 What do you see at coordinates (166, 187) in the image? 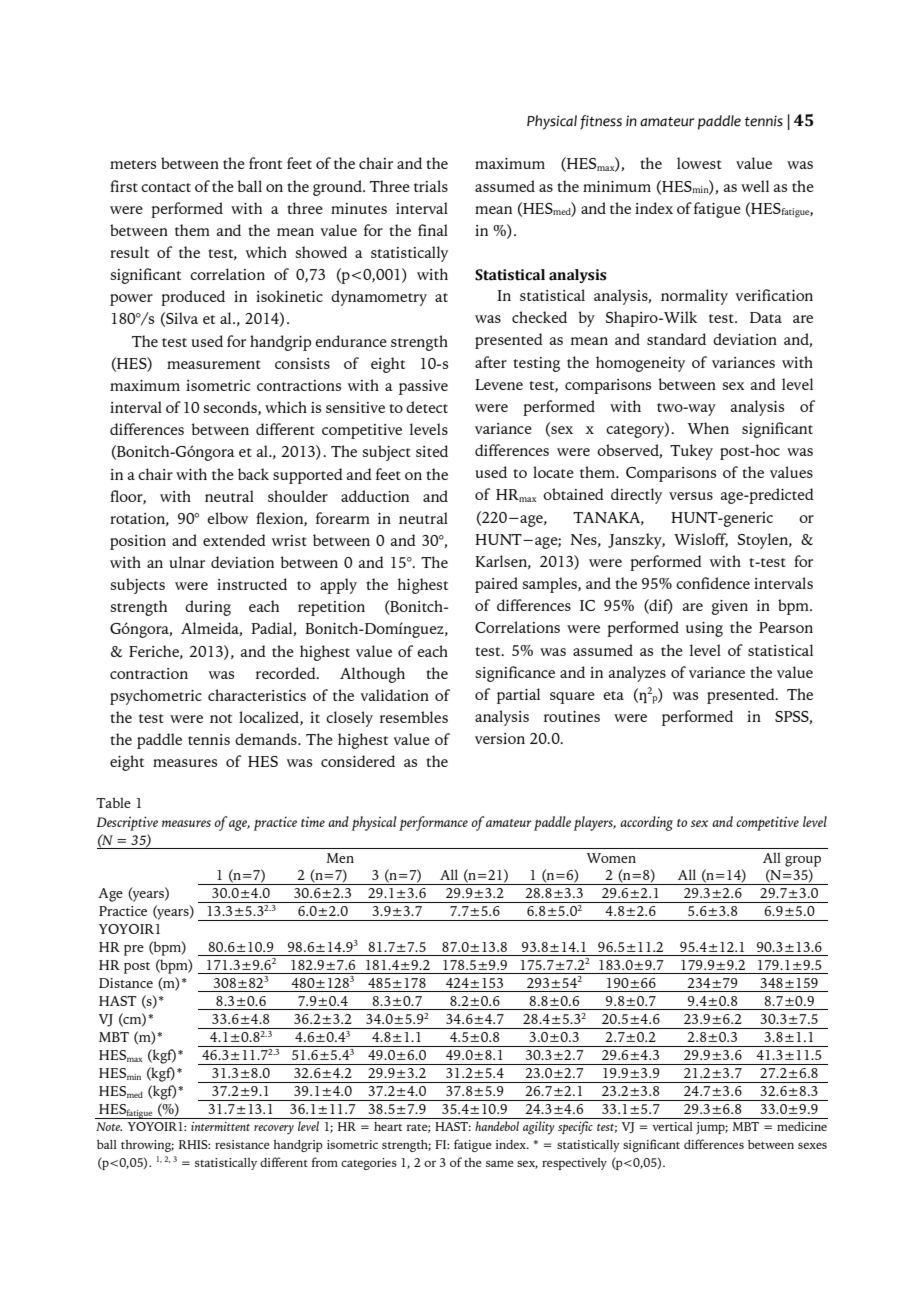
I see `contact` at bounding box center [166, 187].
